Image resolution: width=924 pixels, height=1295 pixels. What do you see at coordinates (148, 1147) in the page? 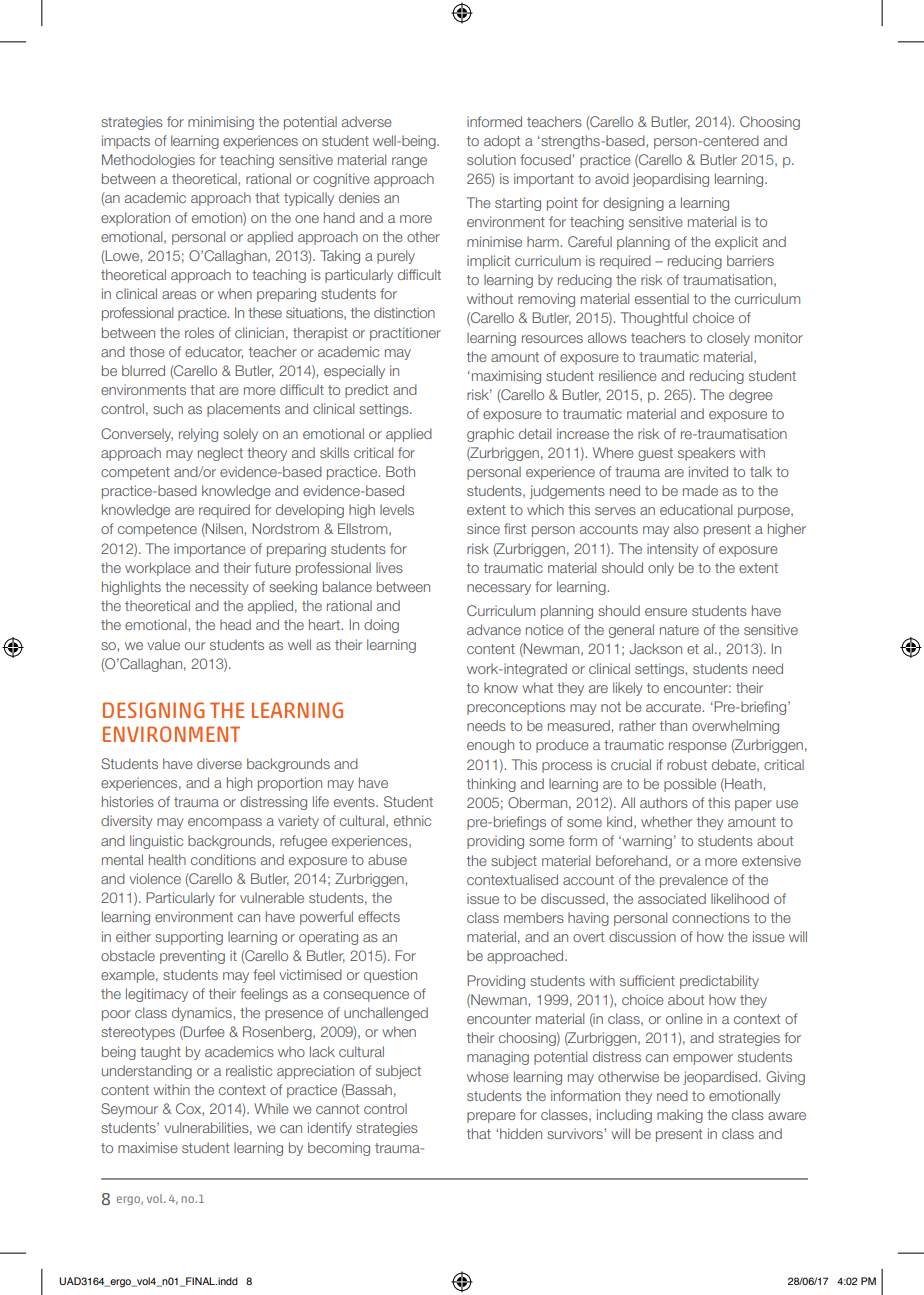
I see `maximise` at bounding box center [148, 1147].
